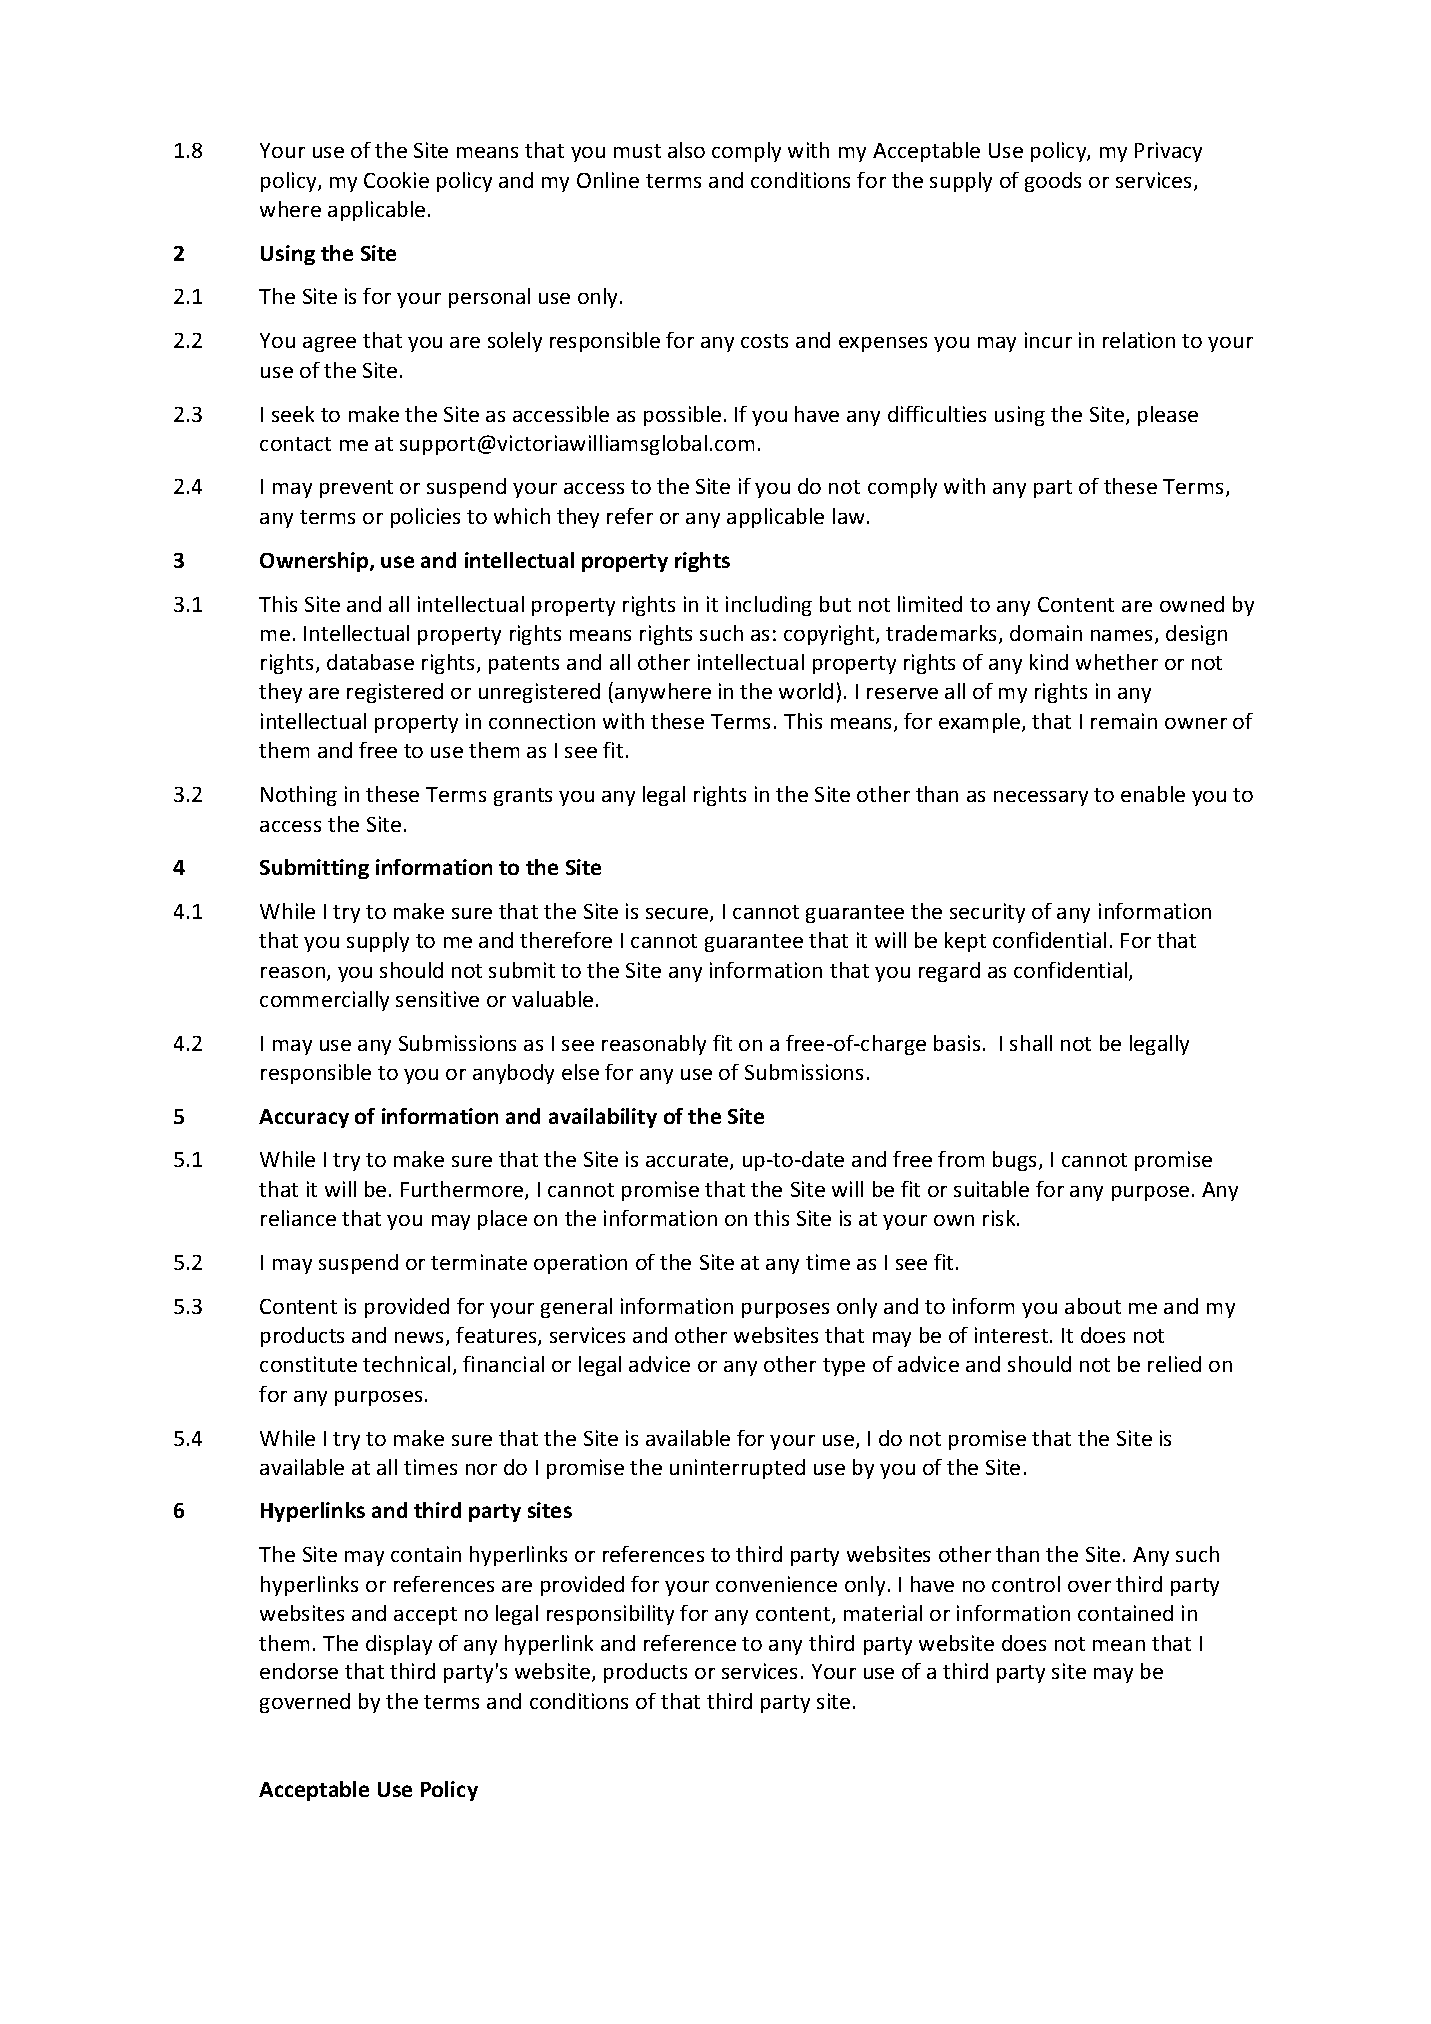 The image size is (1431, 2024). What do you see at coordinates (987, 913) in the image?
I see `security` at bounding box center [987, 913].
